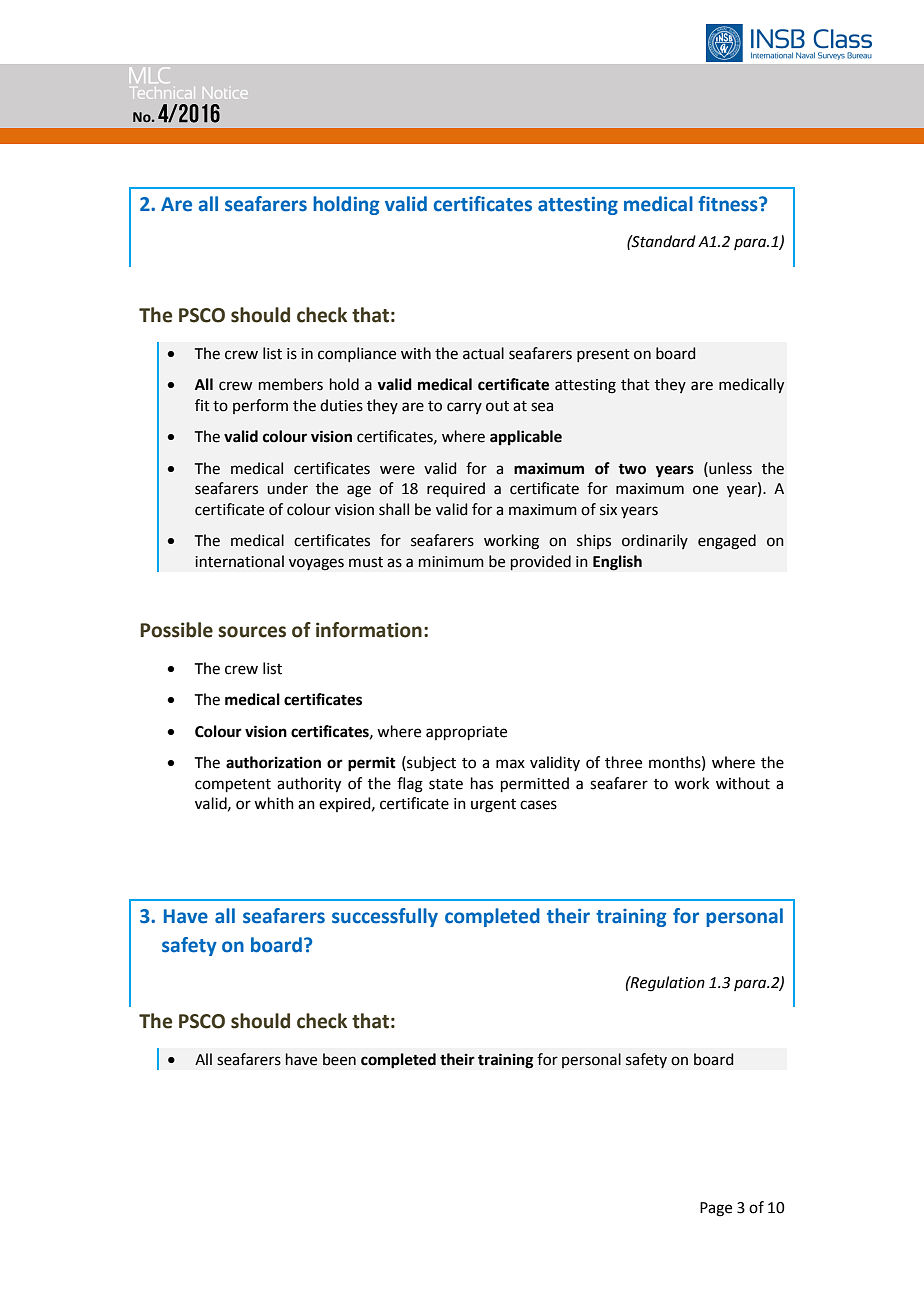  Describe the element at coordinates (385, 917) in the screenshot. I see `successfully` at that location.
